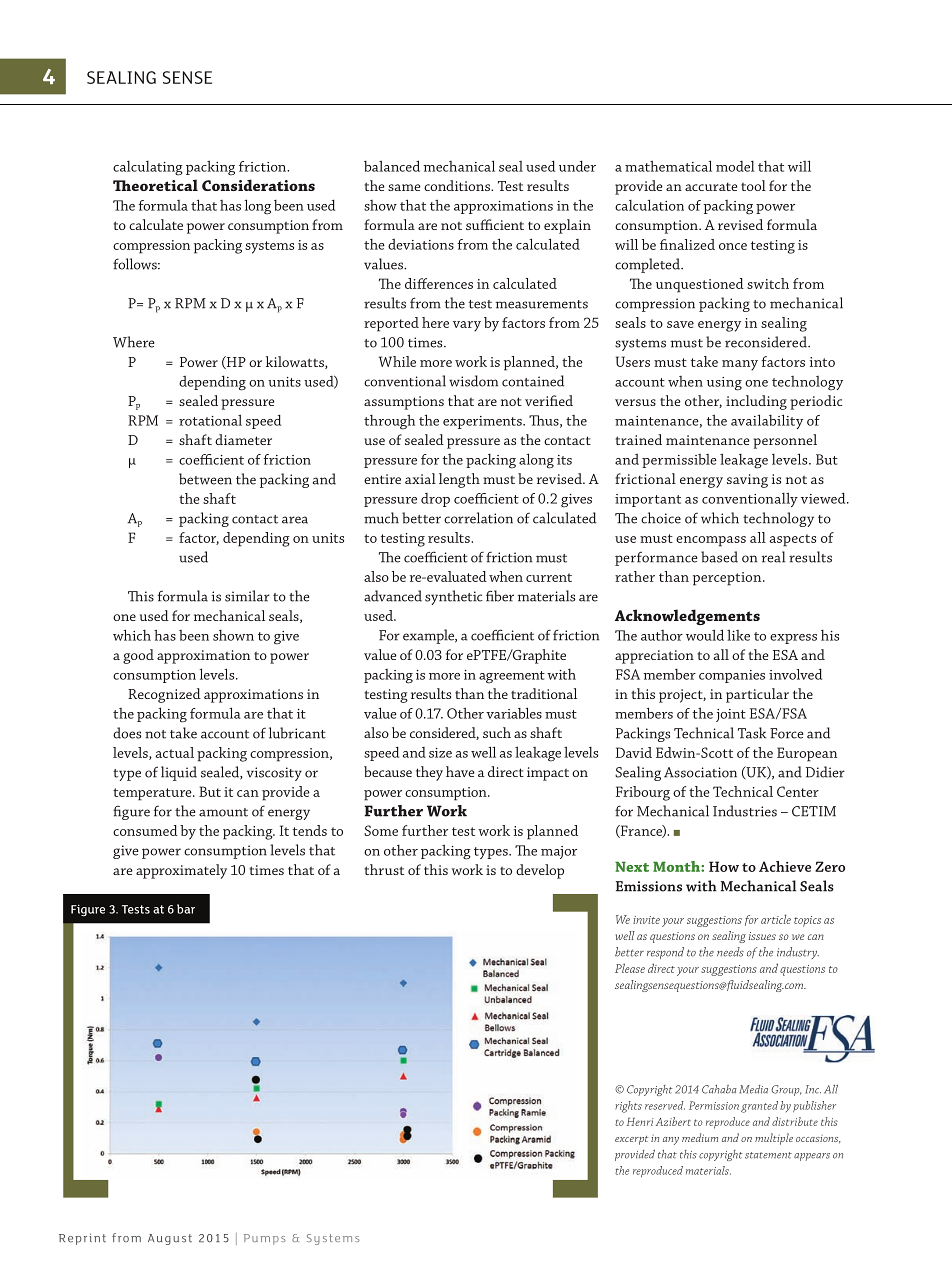 Image resolution: width=952 pixels, height=1275 pixels. Describe the element at coordinates (512, 677) in the screenshot. I see `agreement` at that location.
